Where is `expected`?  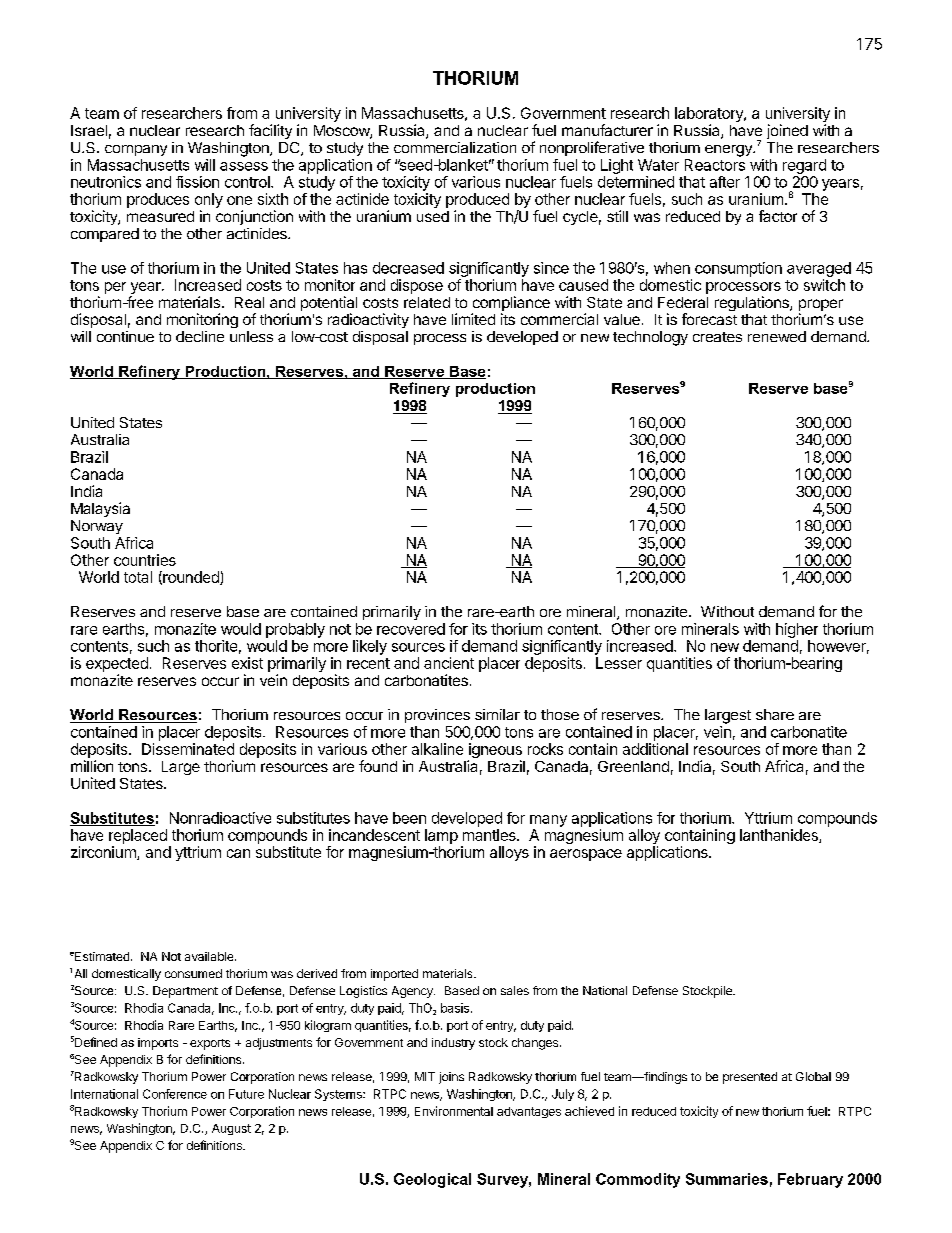
expected is located at coordinates (117, 664).
